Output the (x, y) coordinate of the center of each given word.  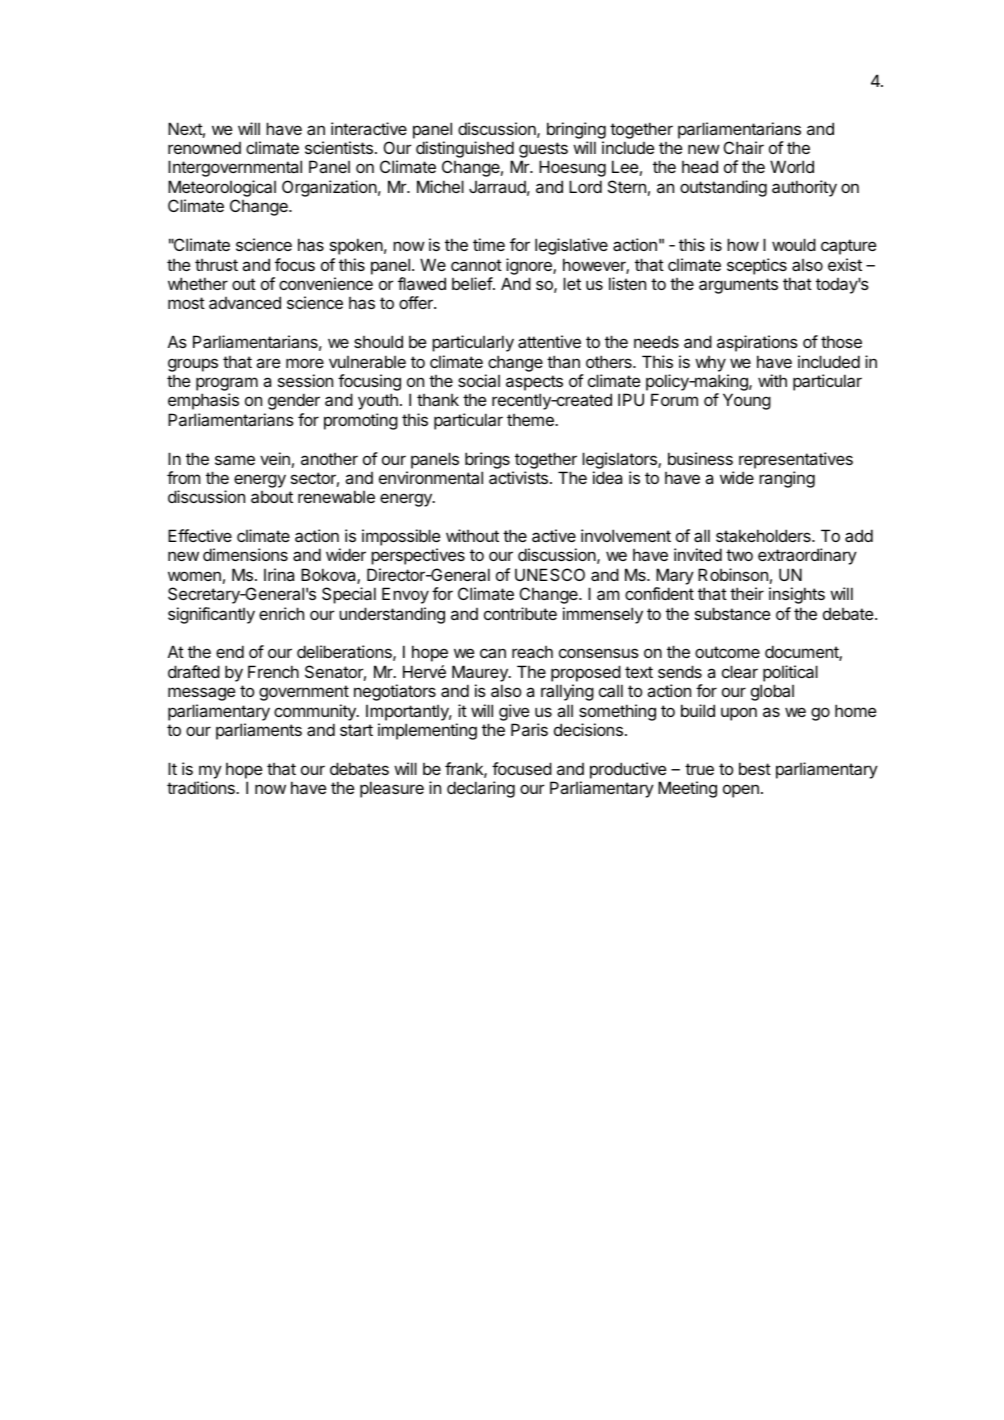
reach (532, 652)
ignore (530, 266)
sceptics (757, 266)
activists (518, 477)
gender (294, 401)
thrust (216, 265)
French (273, 671)
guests (543, 151)
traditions (202, 787)
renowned (204, 148)
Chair (744, 147)
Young (747, 401)
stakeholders (764, 535)
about (272, 497)
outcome (727, 652)
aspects (534, 383)
